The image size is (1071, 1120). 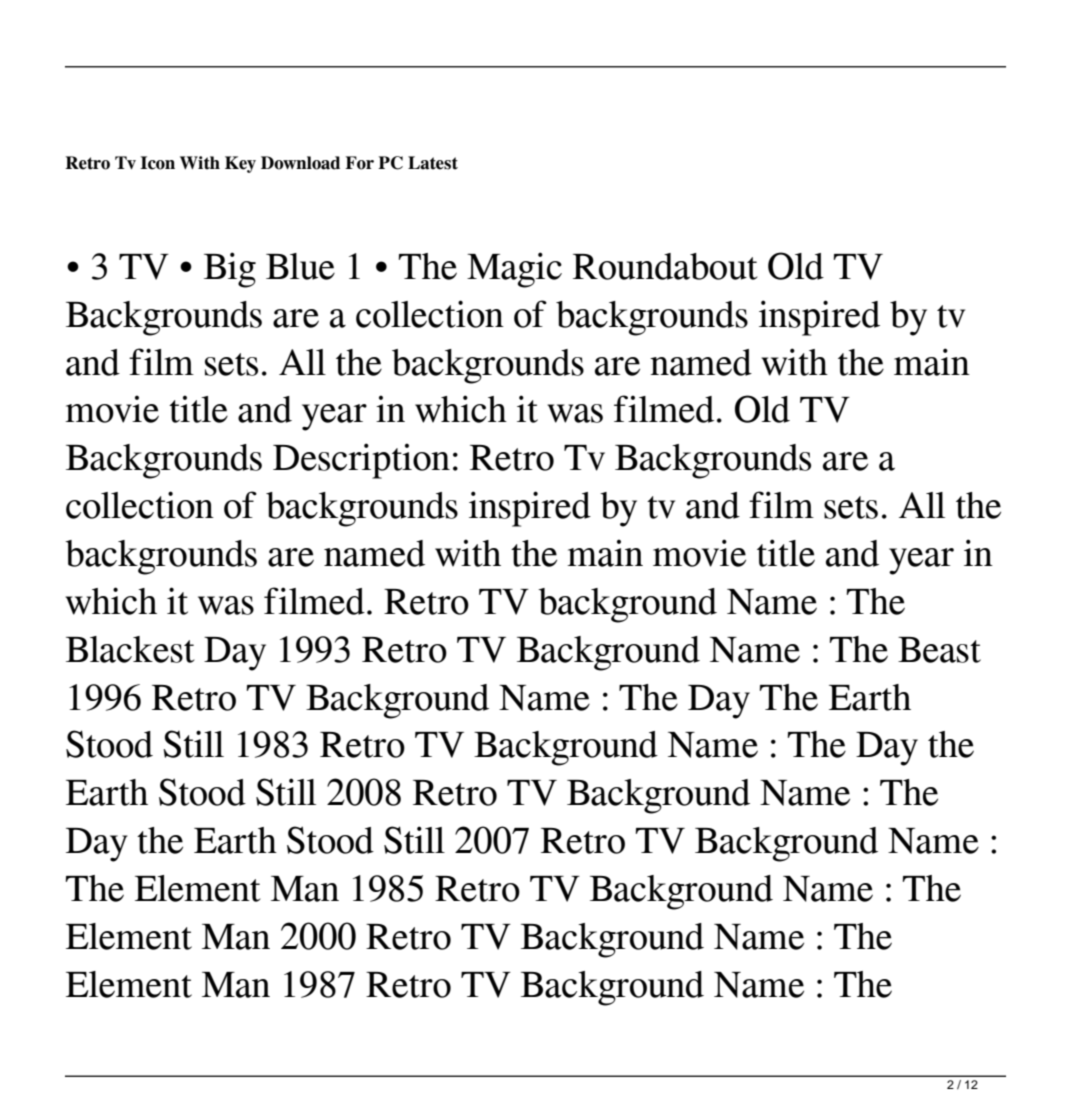 I want to click on Blue, so click(x=300, y=266).
